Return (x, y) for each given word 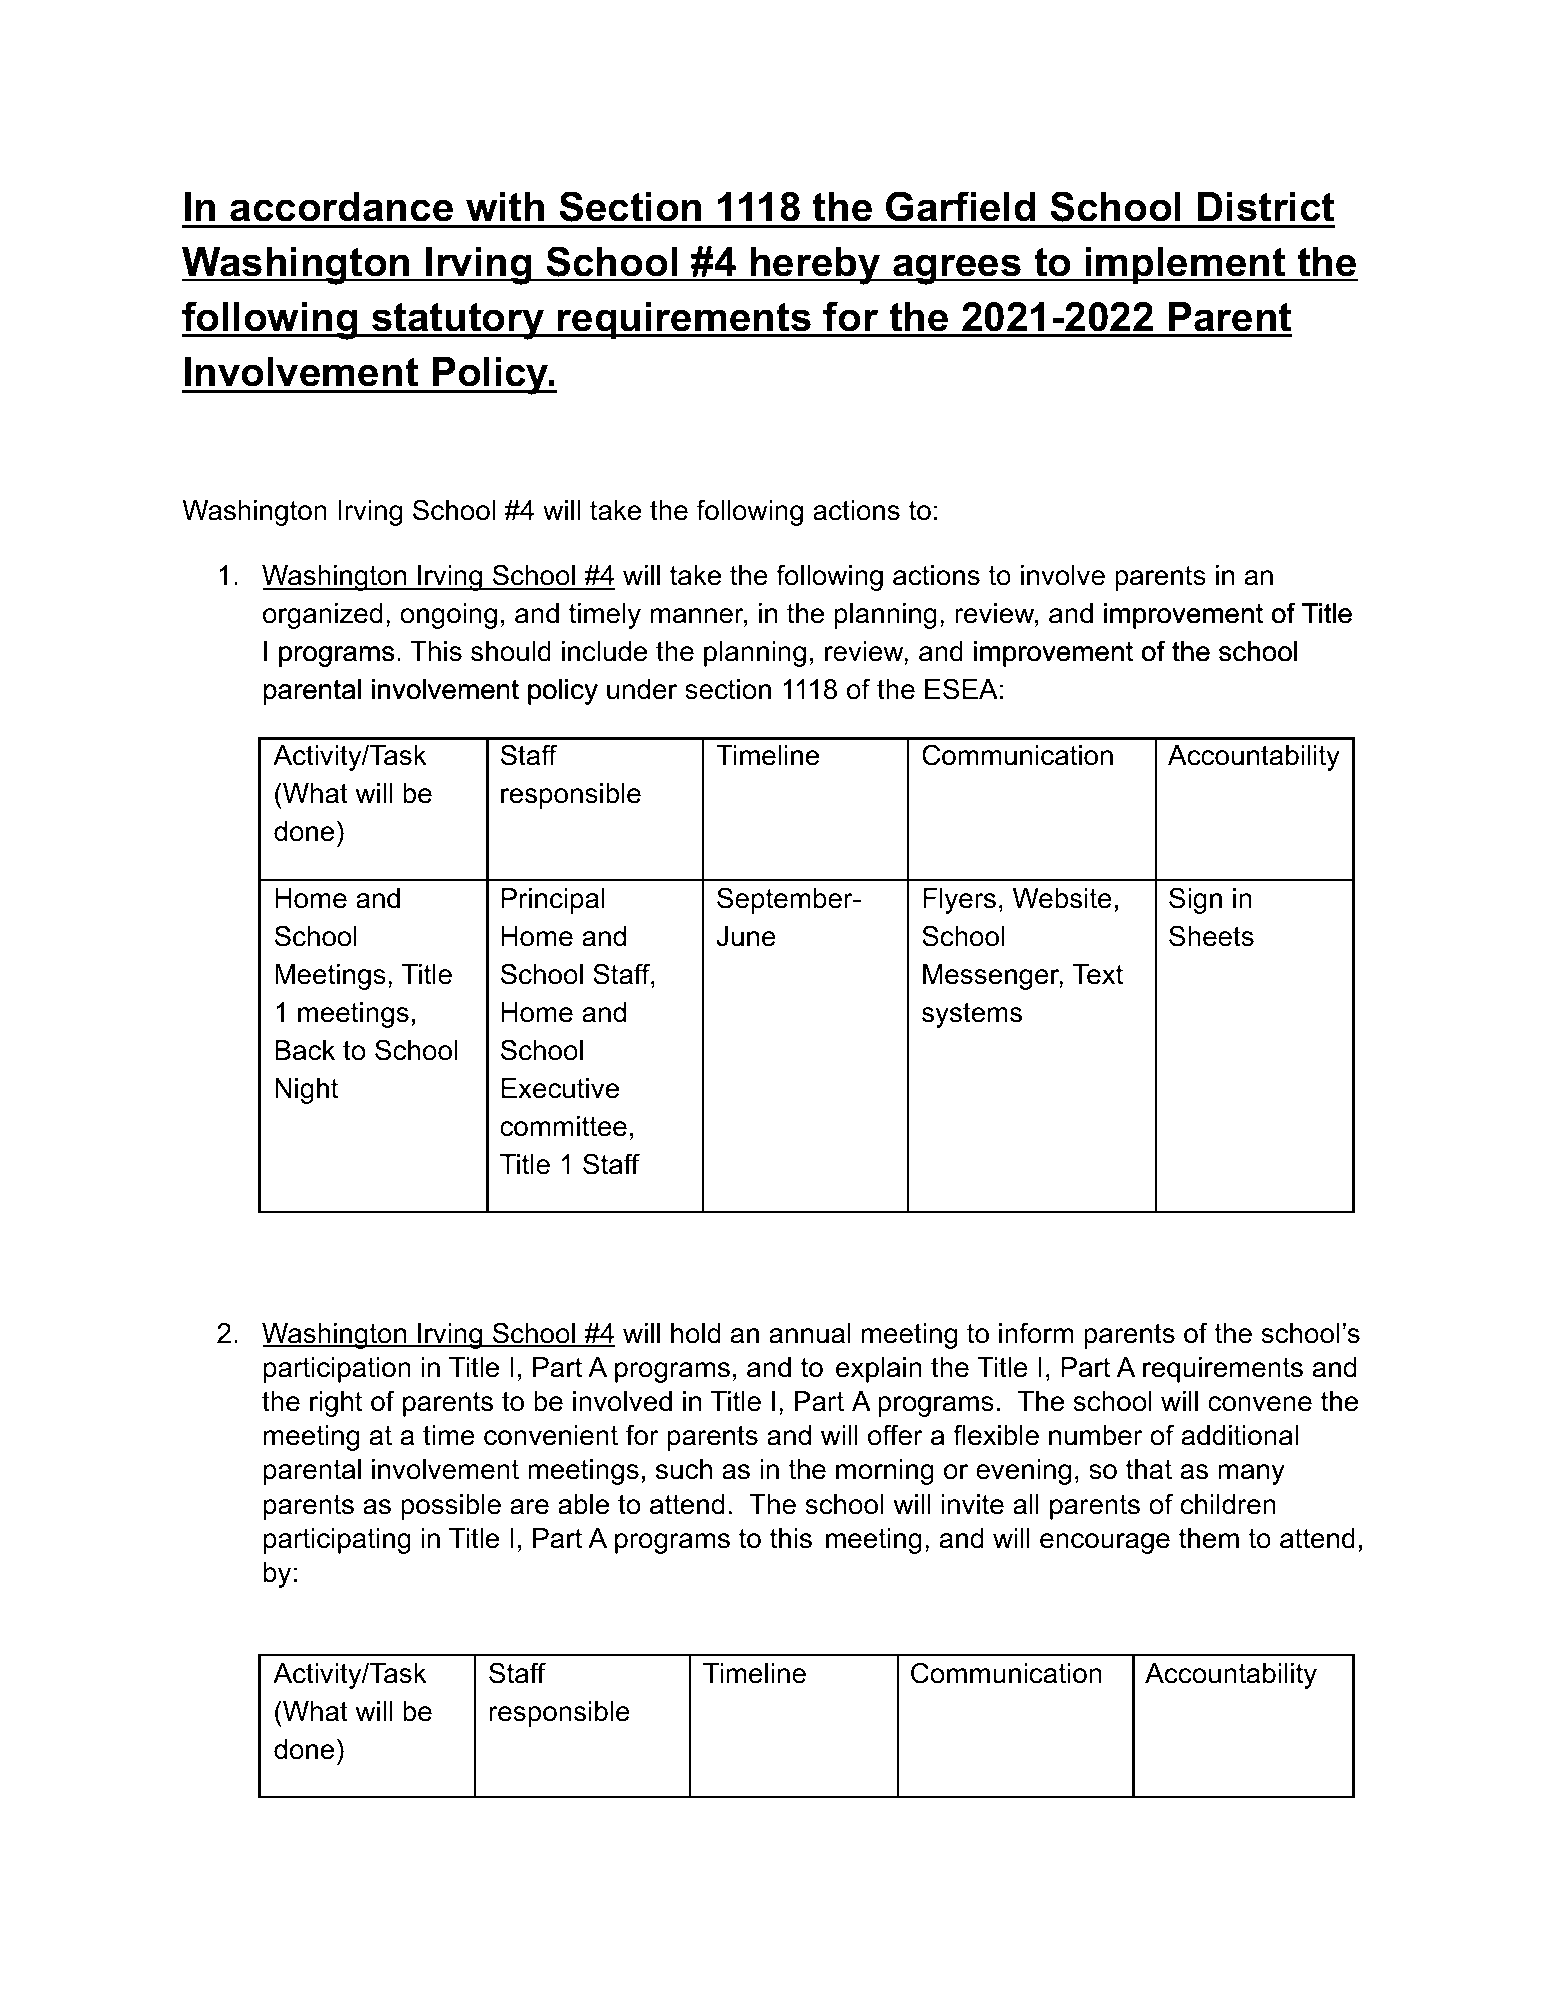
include (604, 651)
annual (810, 1333)
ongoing (448, 616)
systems (972, 1015)
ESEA (961, 689)
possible (451, 1507)
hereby (815, 266)
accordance (341, 207)
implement (1186, 265)
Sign (1195, 900)
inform (1036, 1333)
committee (563, 1126)
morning (885, 1472)
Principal (553, 901)
